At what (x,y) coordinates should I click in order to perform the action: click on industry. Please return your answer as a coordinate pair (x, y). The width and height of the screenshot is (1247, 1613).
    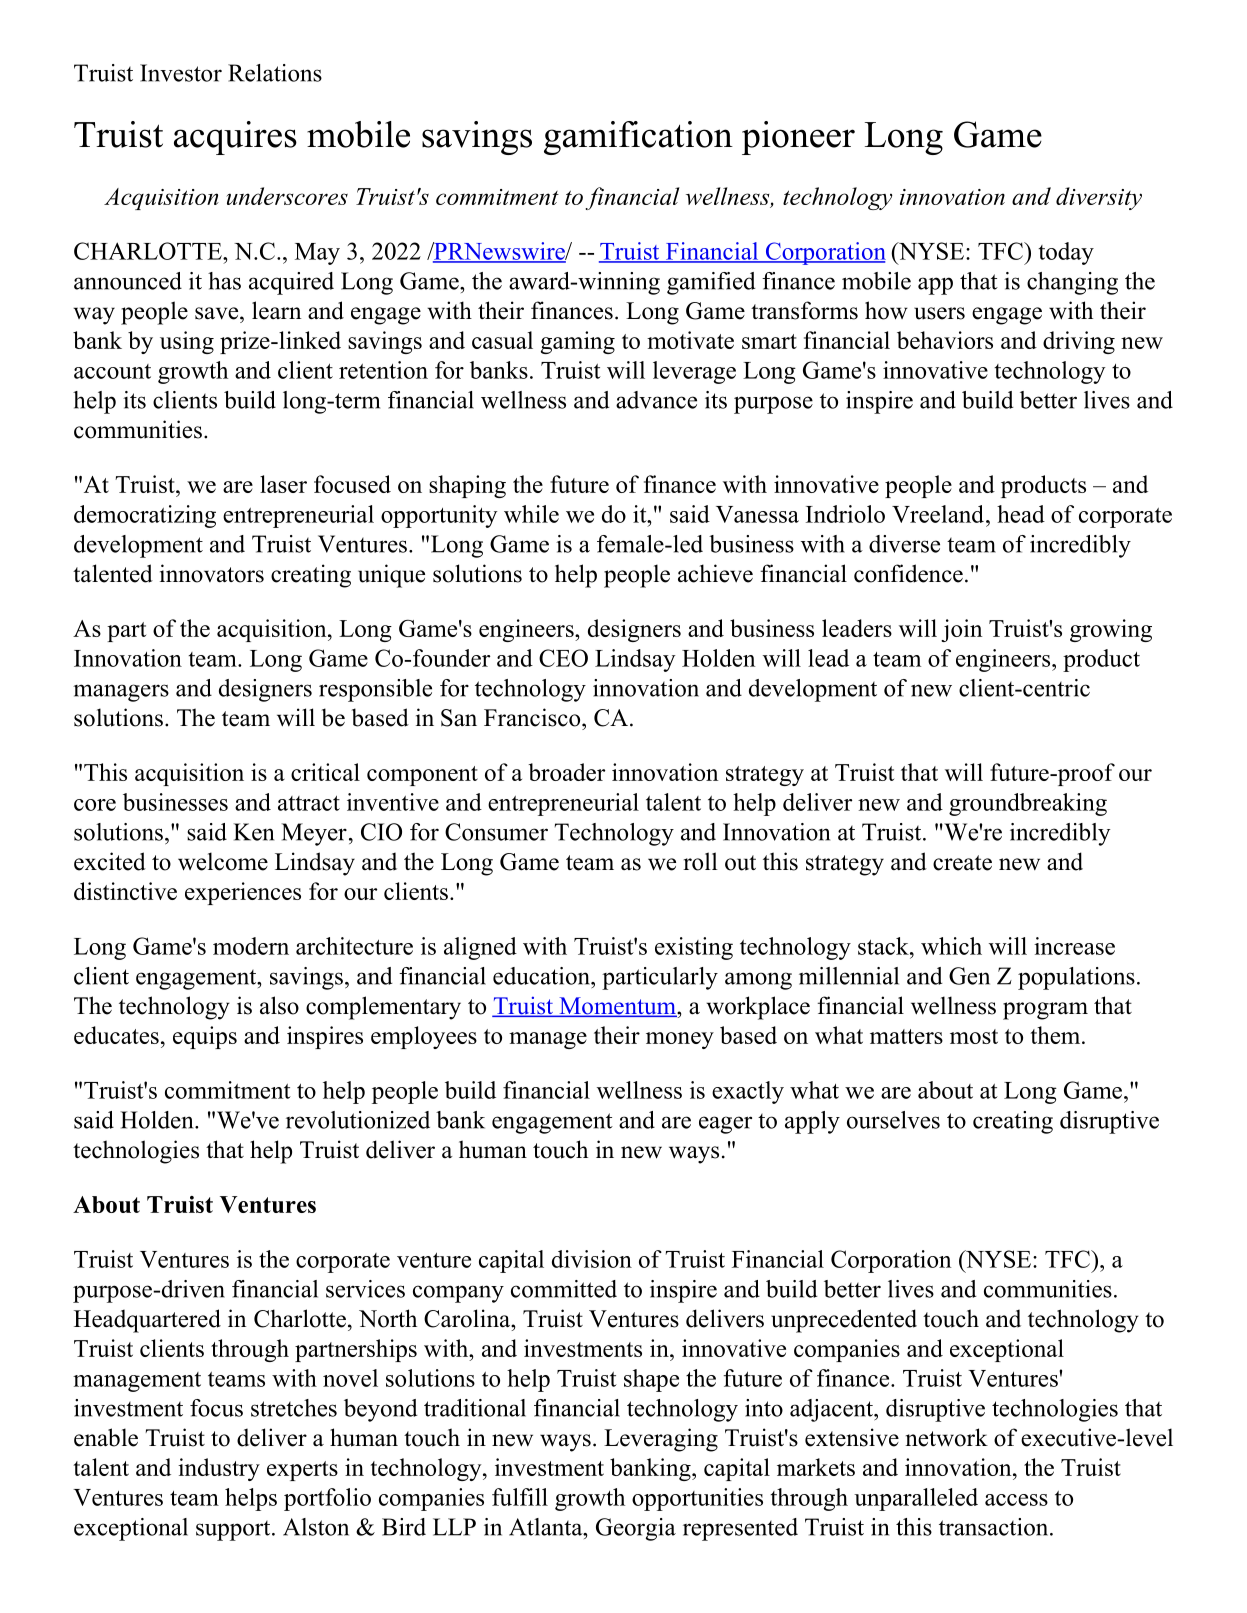
    Looking at the image, I should click on (219, 1469).
